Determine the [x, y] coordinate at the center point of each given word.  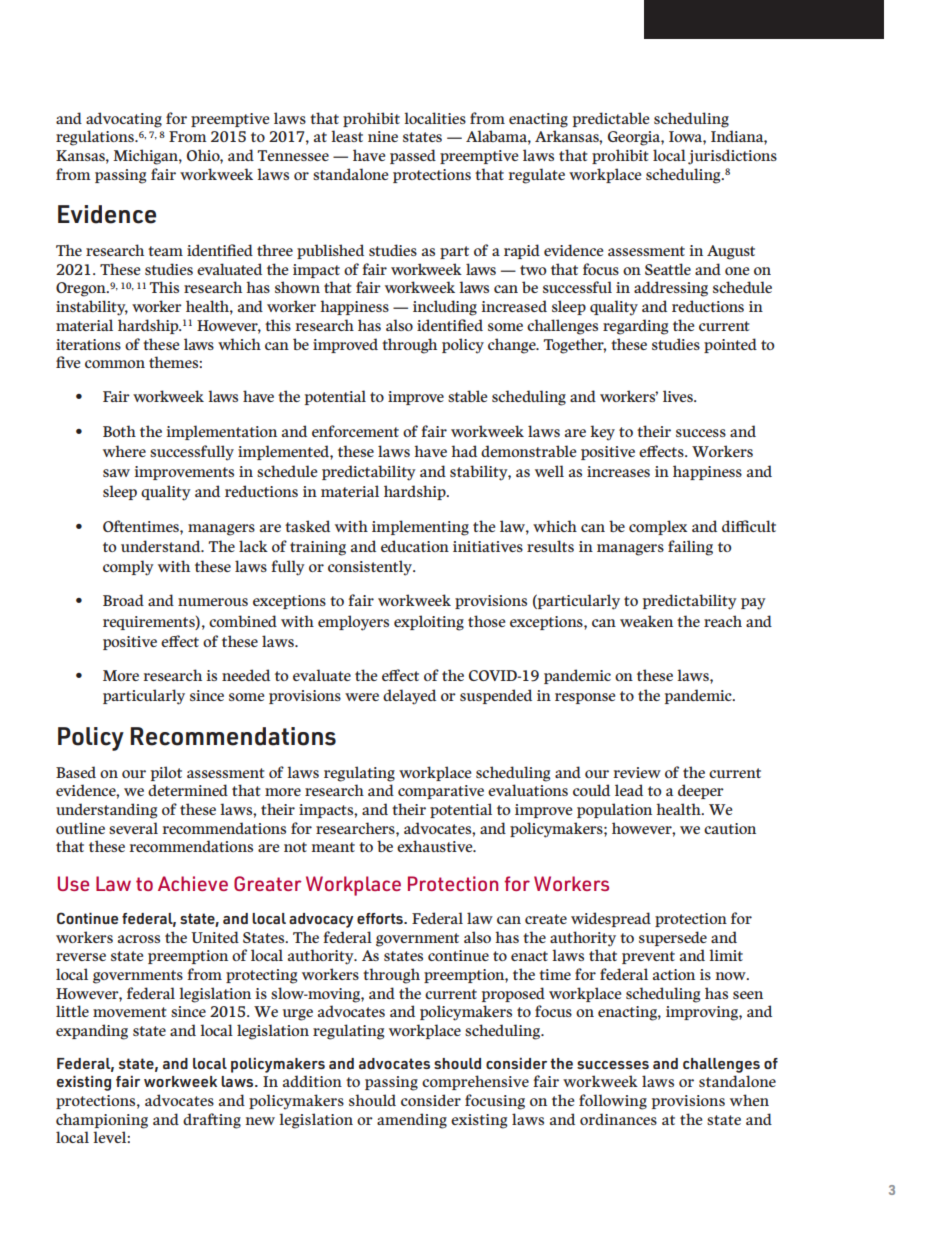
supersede [673, 938]
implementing [420, 528]
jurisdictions [732, 157]
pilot [166, 773]
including [445, 308]
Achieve [193, 883]
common [115, 364]
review [637, 772]
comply [128, 568]
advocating [124, 120]
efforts [381, 918]
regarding [635, 327]
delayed [409, 697]
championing [102, 1121]
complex [658, 527]
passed [413, 156]
